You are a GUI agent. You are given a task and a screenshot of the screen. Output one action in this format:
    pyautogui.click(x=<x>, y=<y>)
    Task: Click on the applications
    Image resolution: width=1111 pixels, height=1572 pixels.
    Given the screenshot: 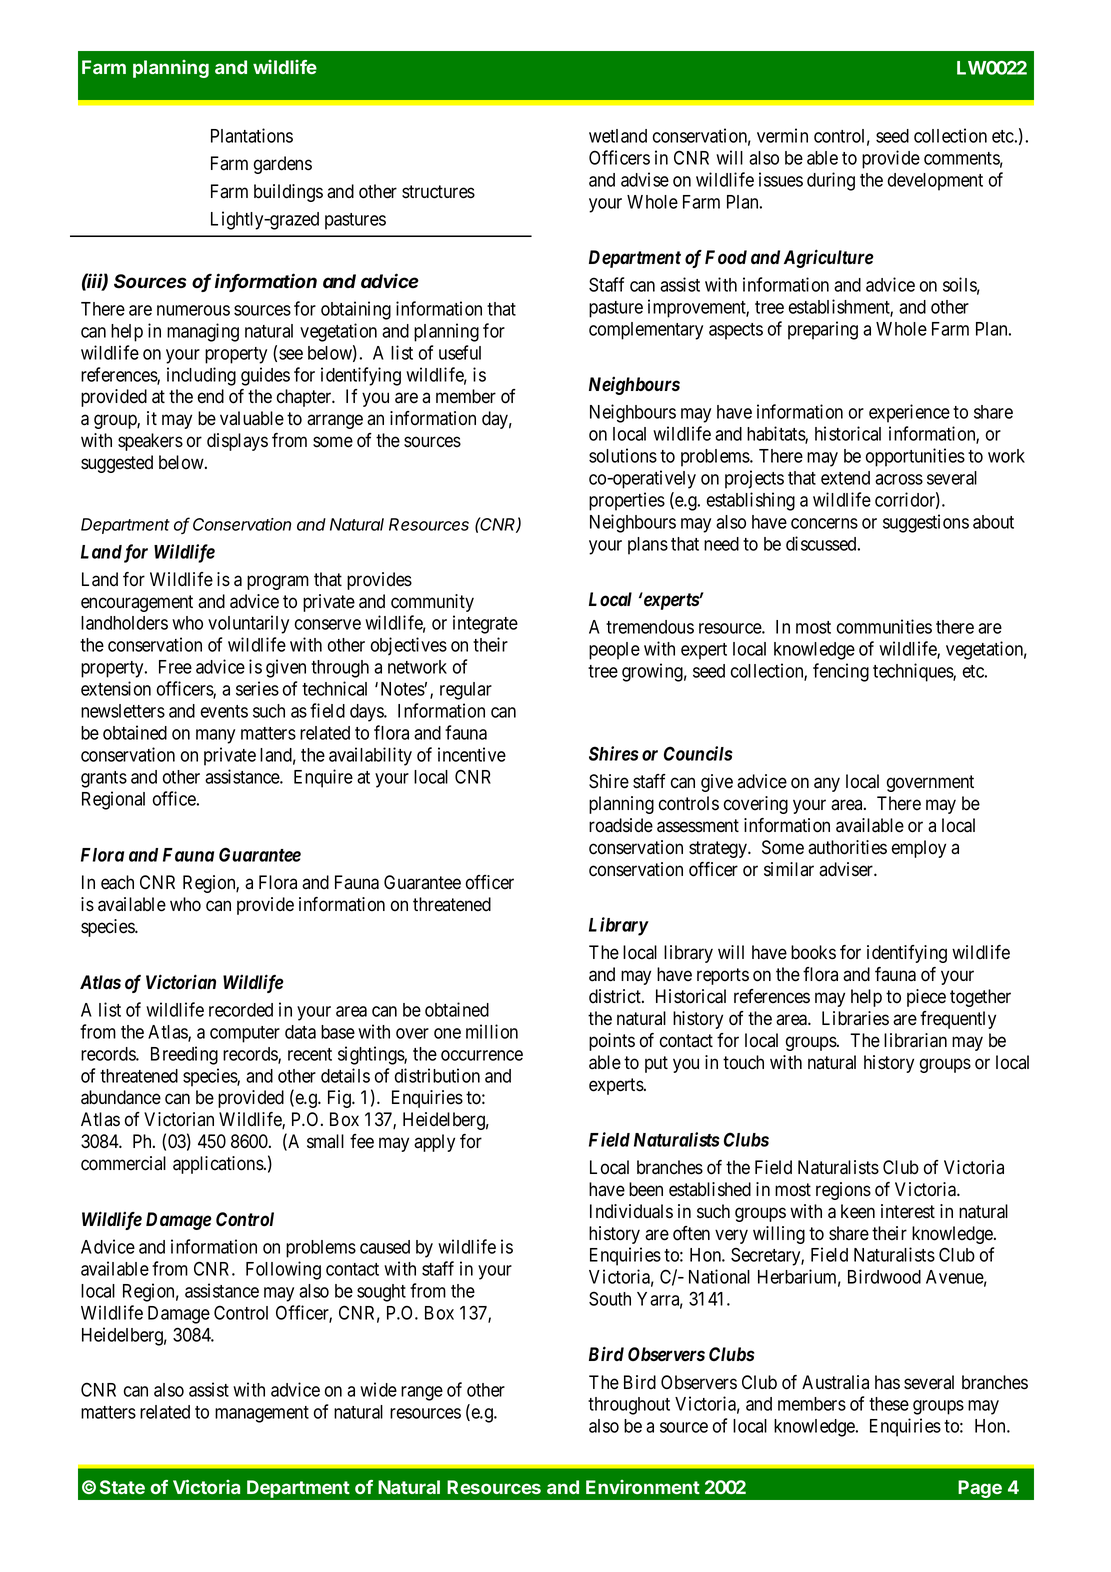 What is the action you would take?
    pyautogui.click(x=219, y=1165)
